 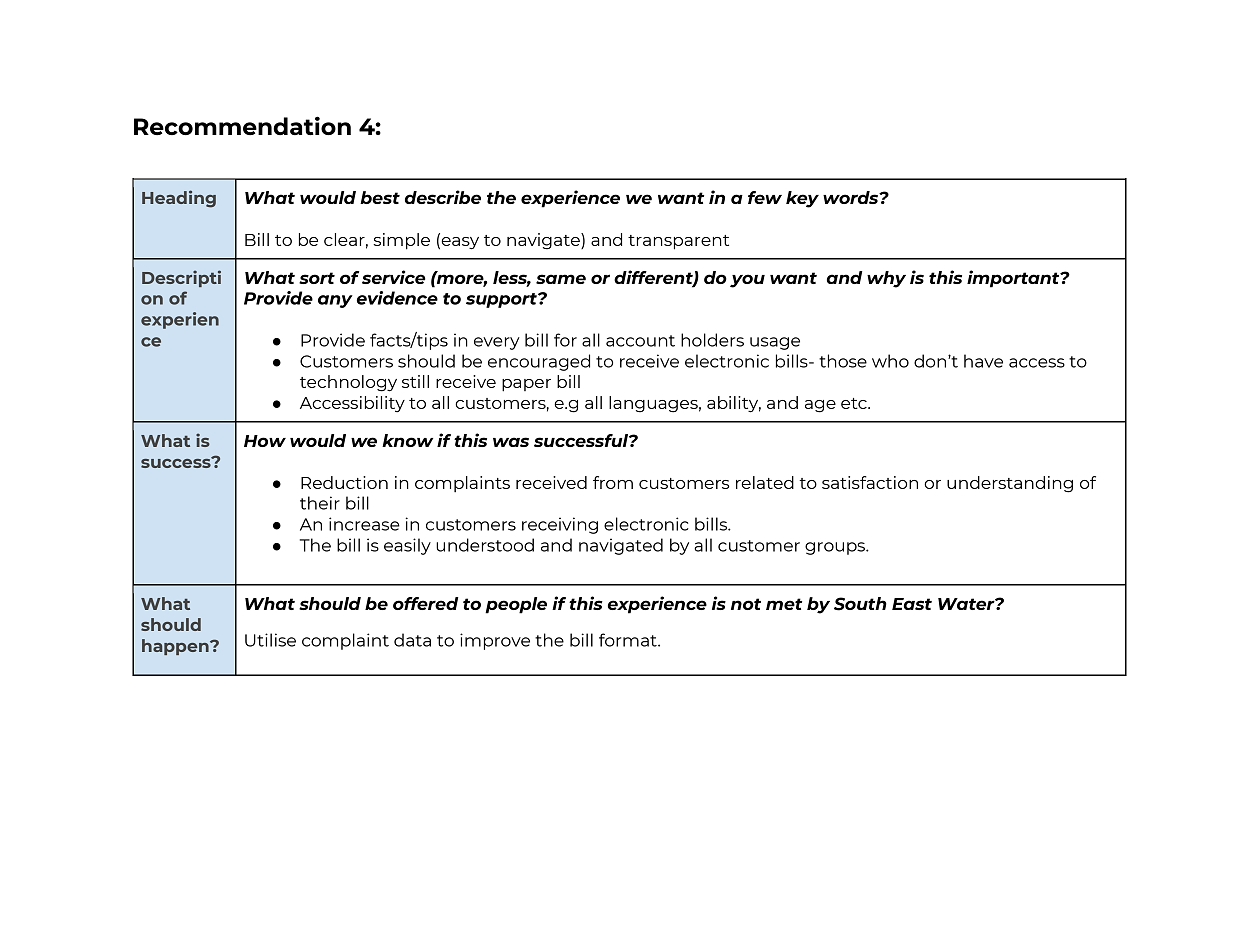 I want to click on format, so click(x=629, y=640).
